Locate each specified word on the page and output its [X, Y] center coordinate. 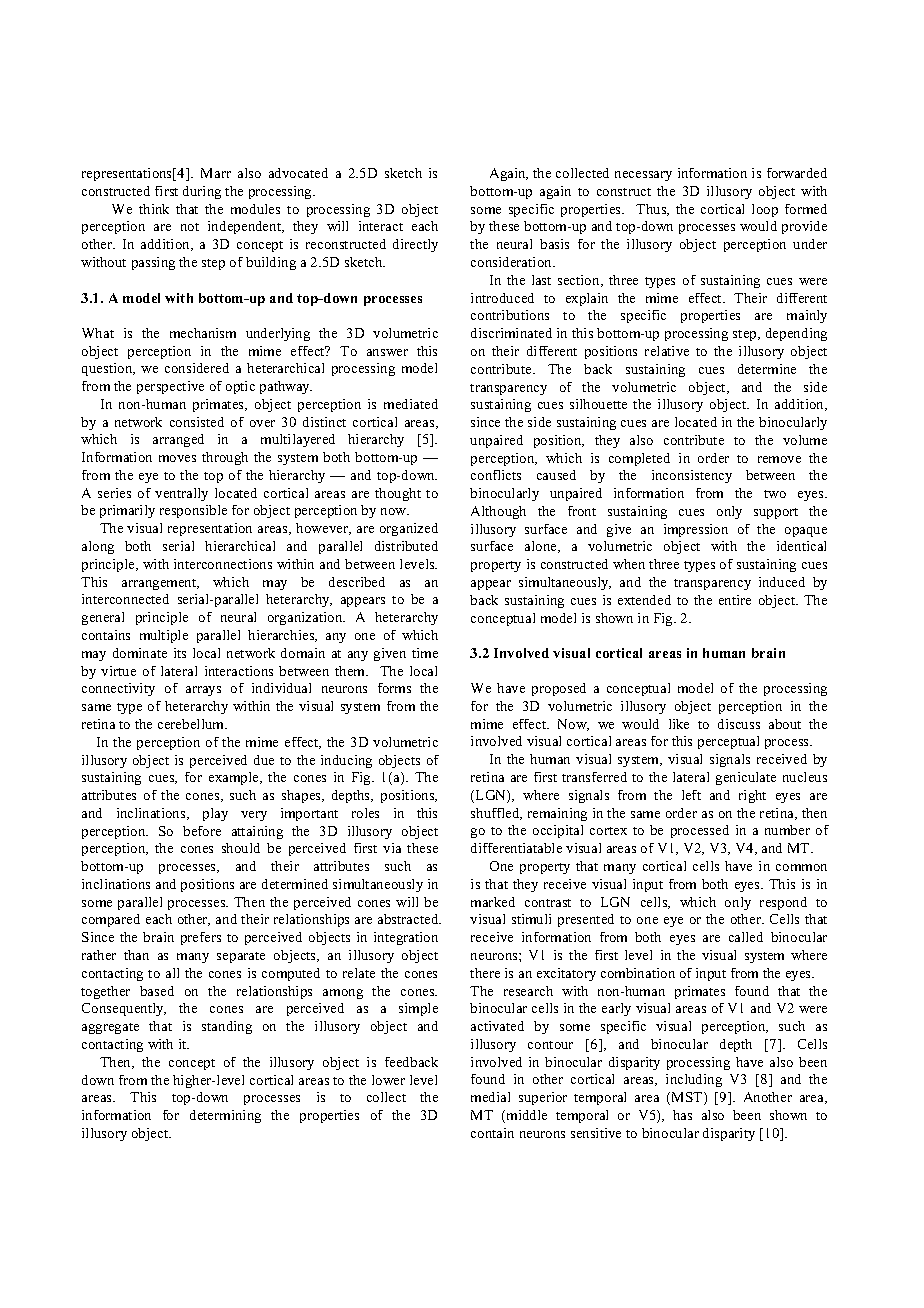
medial [490, 1097]
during [202, 192]
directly [415, 245]
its [180, 653]
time [425, 653]
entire [735, 600]
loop [765, 210]
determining [225, 1116]
